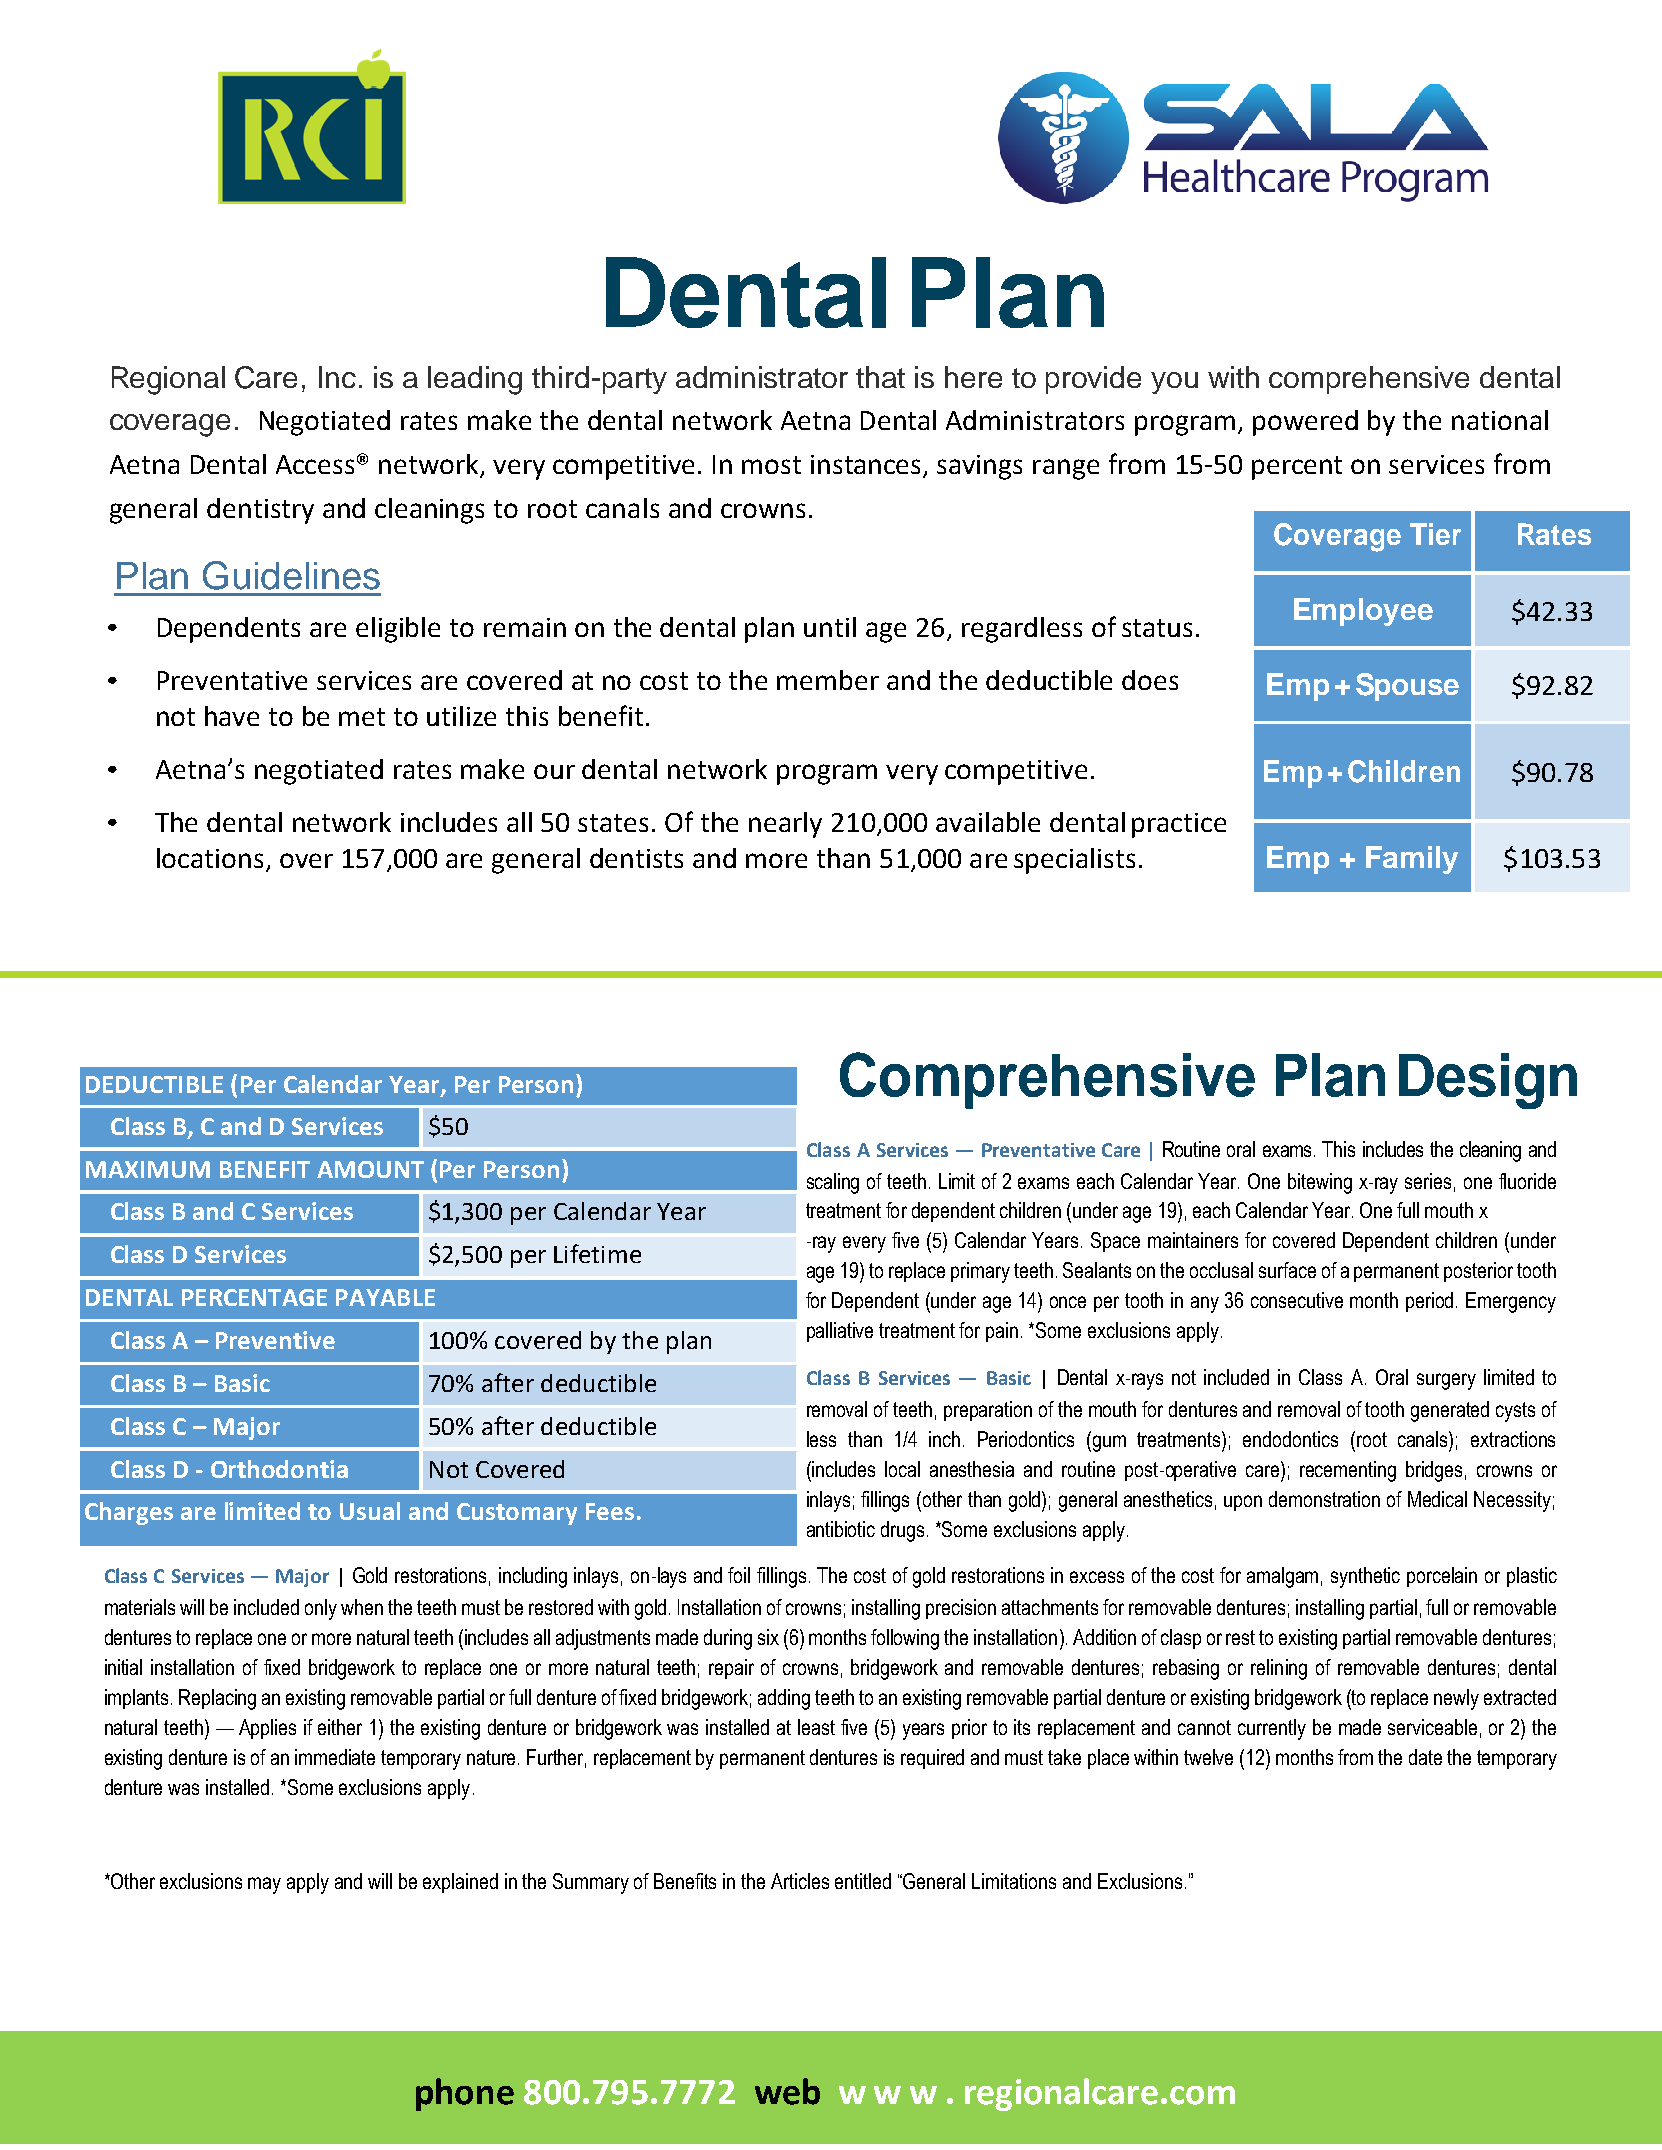 This screenshot has height=2150, width=1662. I want to click on powered, so click(1305, 423).
